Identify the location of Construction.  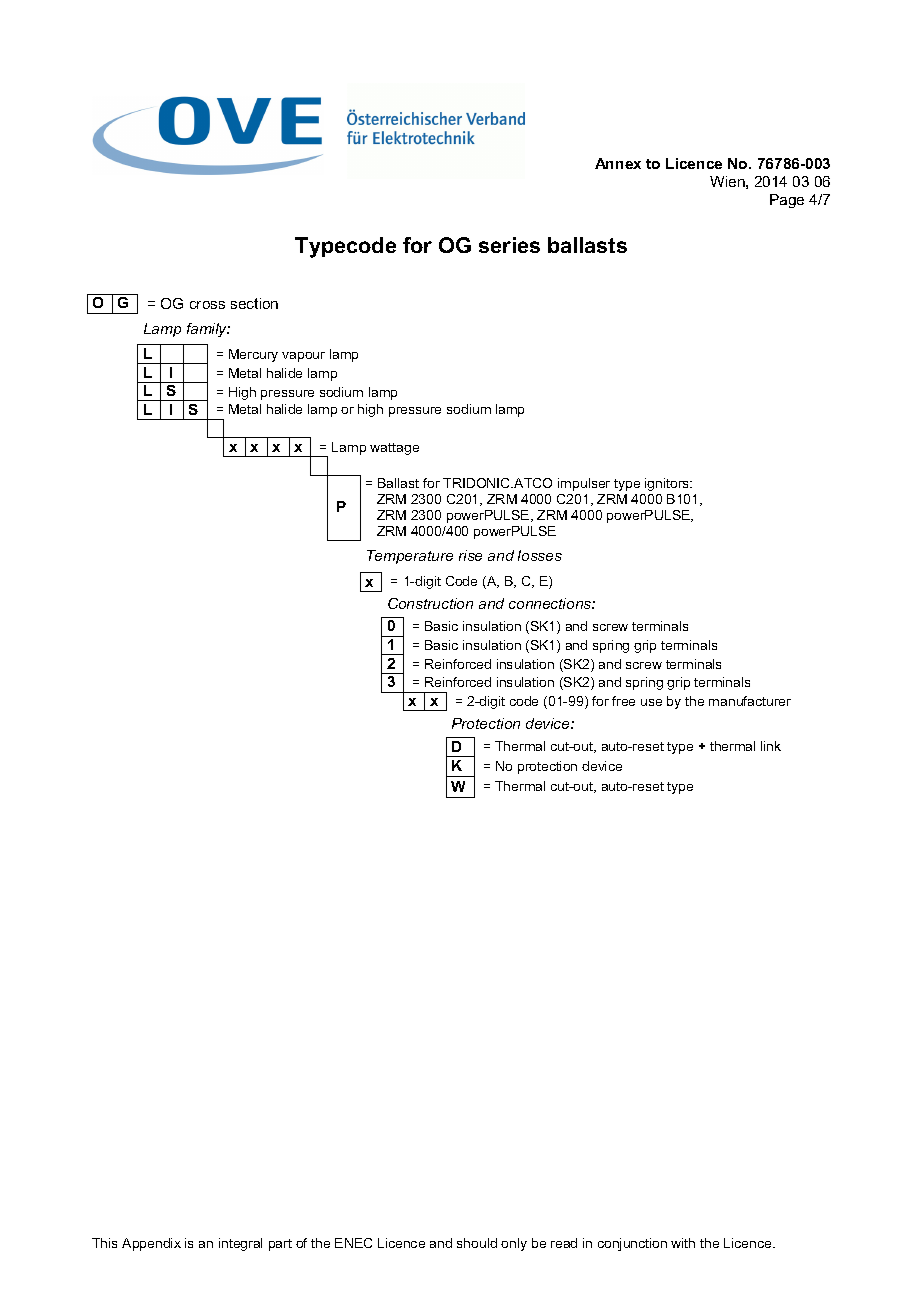
(430, 603).
